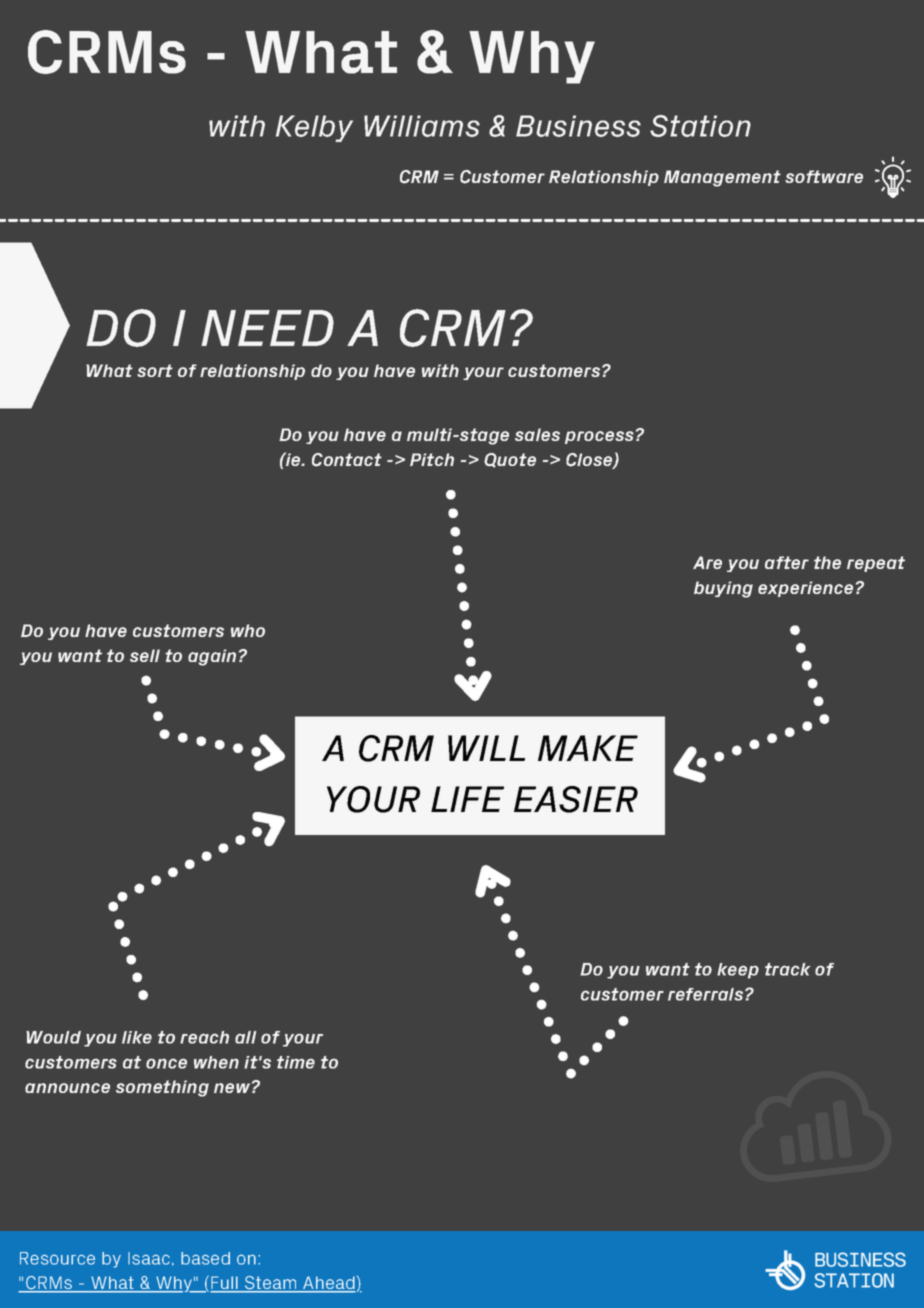  What do you see at coordinates (314, 128) in the page?
I see `Kelby` at bounding box center [314, 128].
